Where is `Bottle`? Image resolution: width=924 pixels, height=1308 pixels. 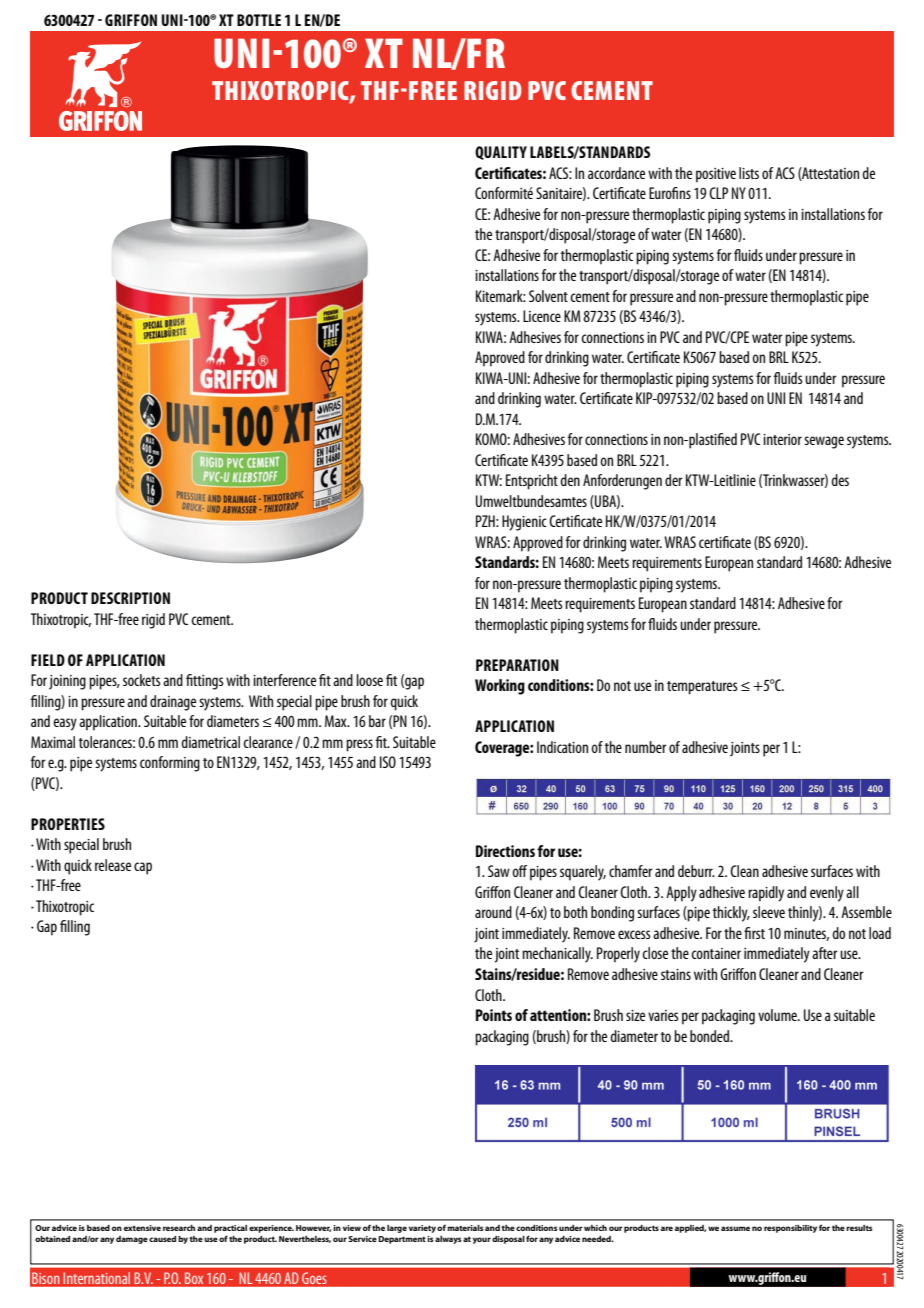 Bottle is located at coordinates (259, 20).
